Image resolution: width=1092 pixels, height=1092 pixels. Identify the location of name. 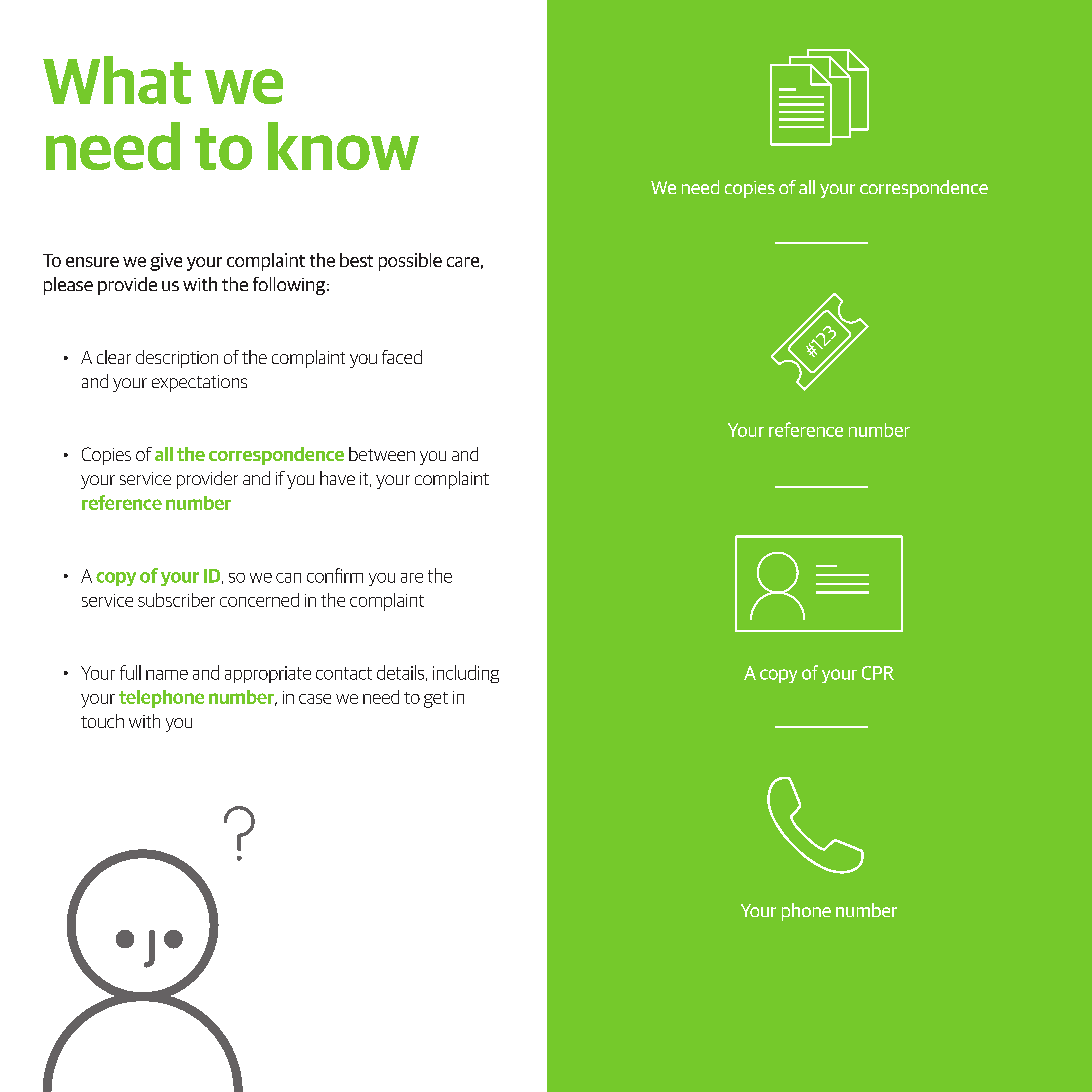
(167, 675).
